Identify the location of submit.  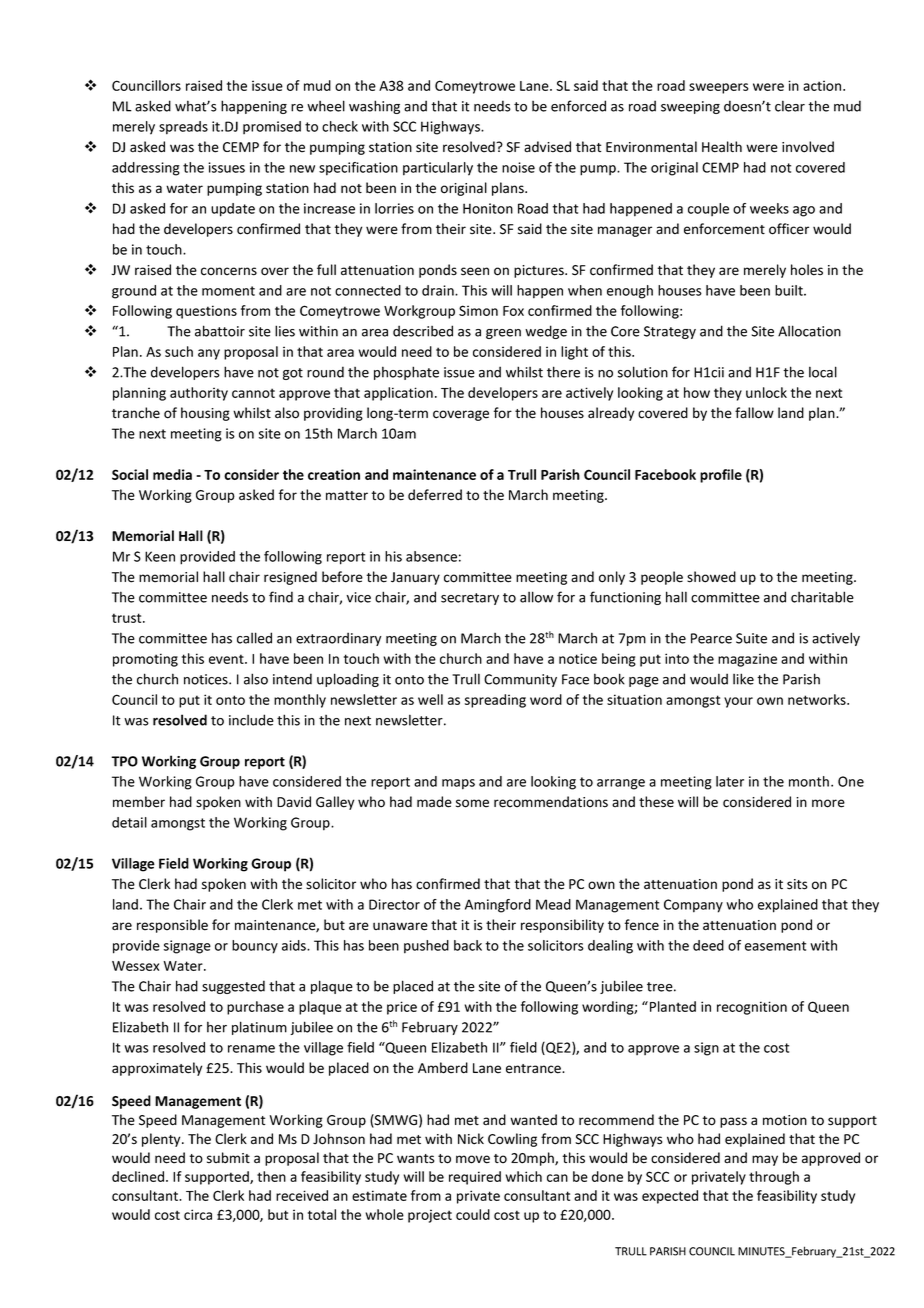
(228, 1158).
